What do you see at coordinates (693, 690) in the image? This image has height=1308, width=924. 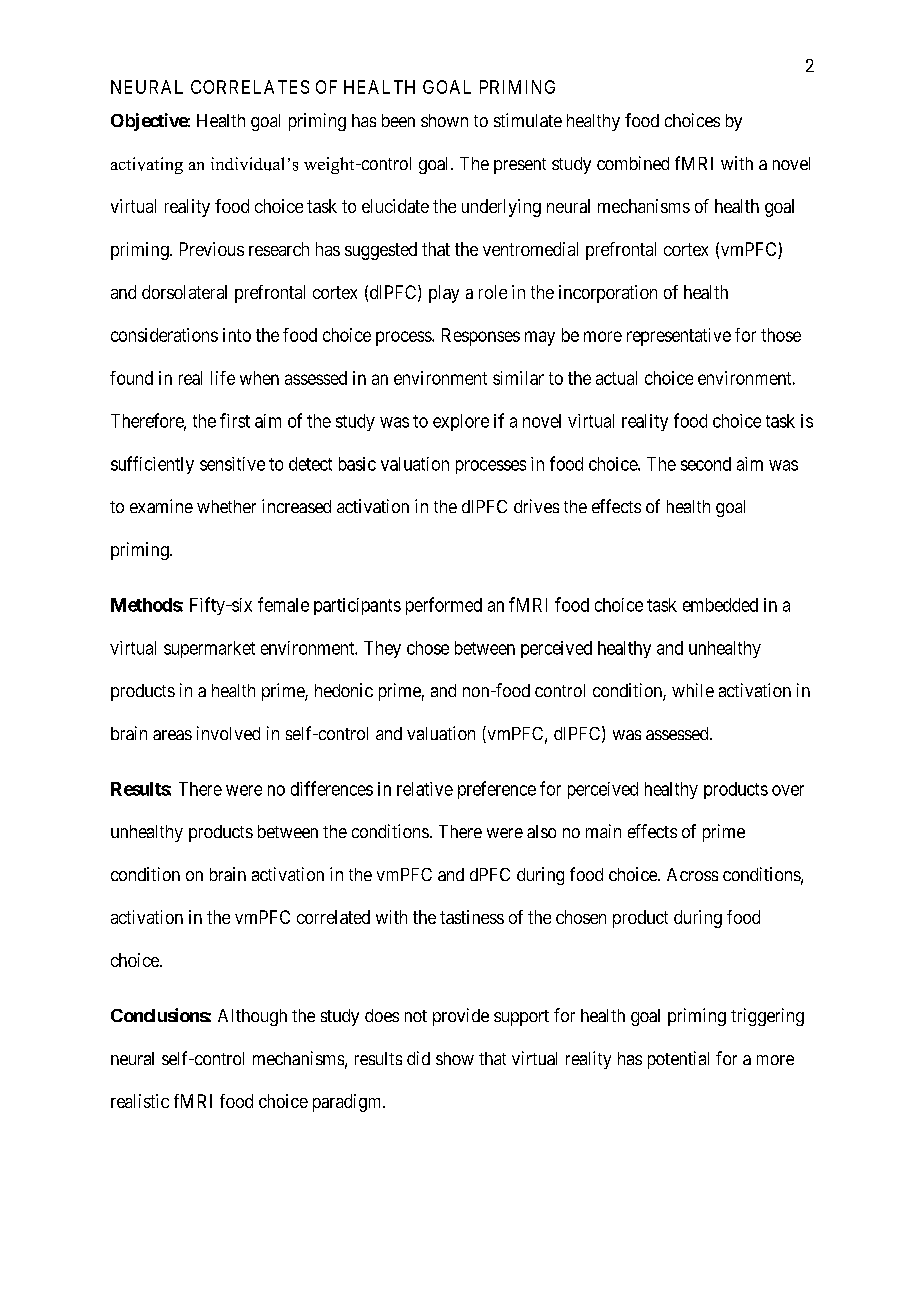 I see `while` at bounding box center [693, 690].
